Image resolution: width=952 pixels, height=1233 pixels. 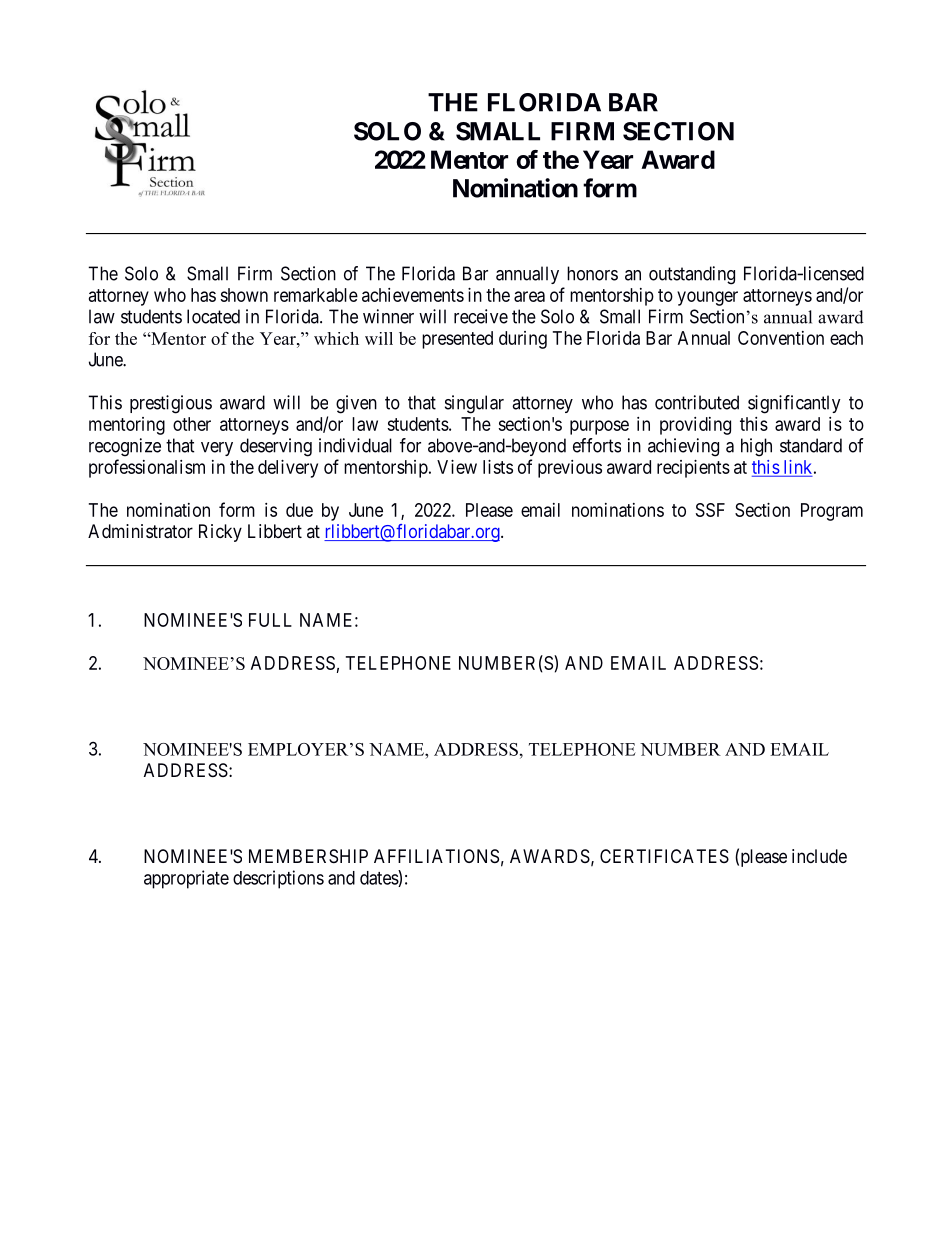 What do you see at coordinates (220, 533) in the document?
I see `Ricky` at bounding box center [220, 533].
